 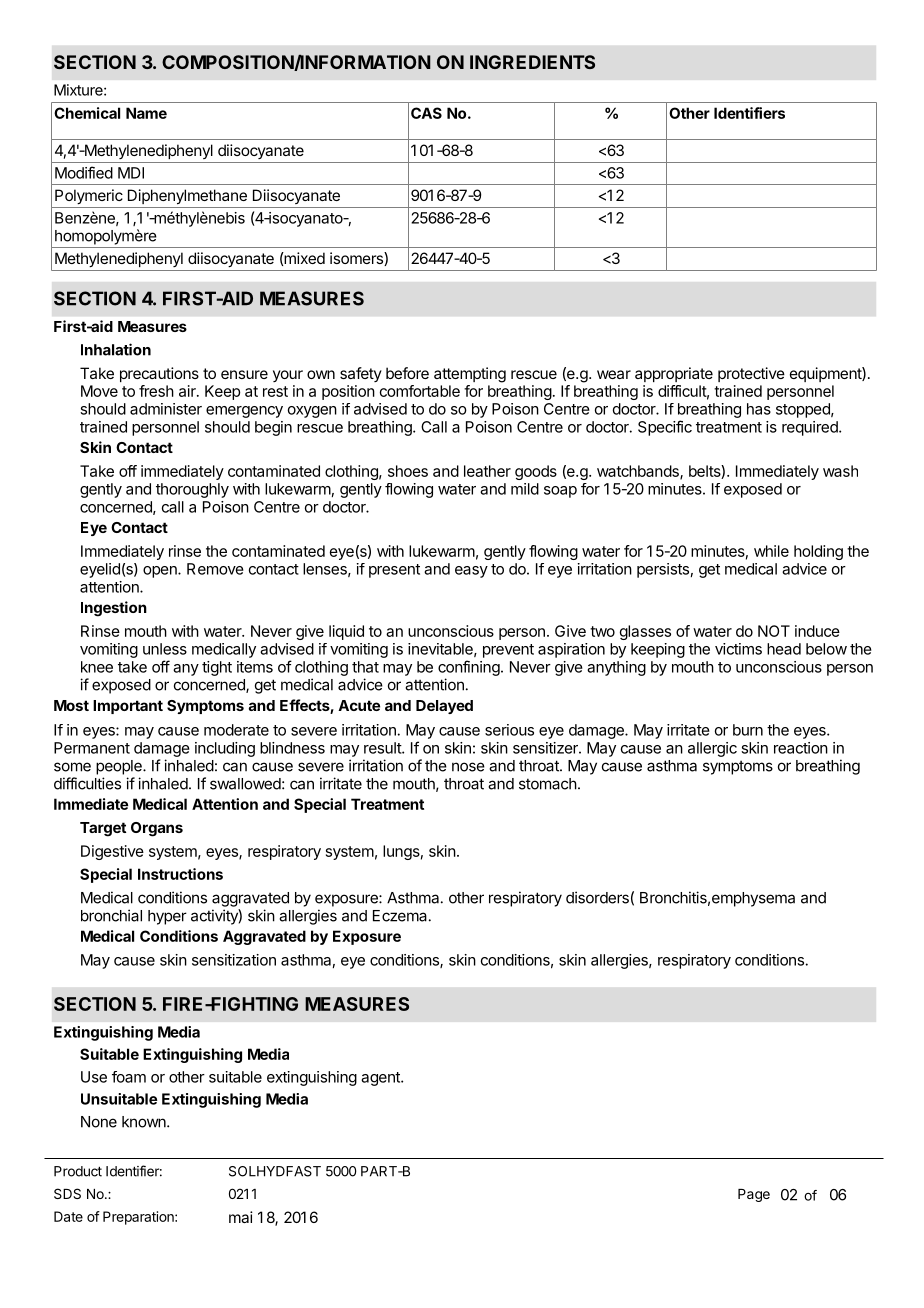 What do you see at coordinates (167, 917) in the screenshot?
I see `hyper` at bounding box center [167, 917].
